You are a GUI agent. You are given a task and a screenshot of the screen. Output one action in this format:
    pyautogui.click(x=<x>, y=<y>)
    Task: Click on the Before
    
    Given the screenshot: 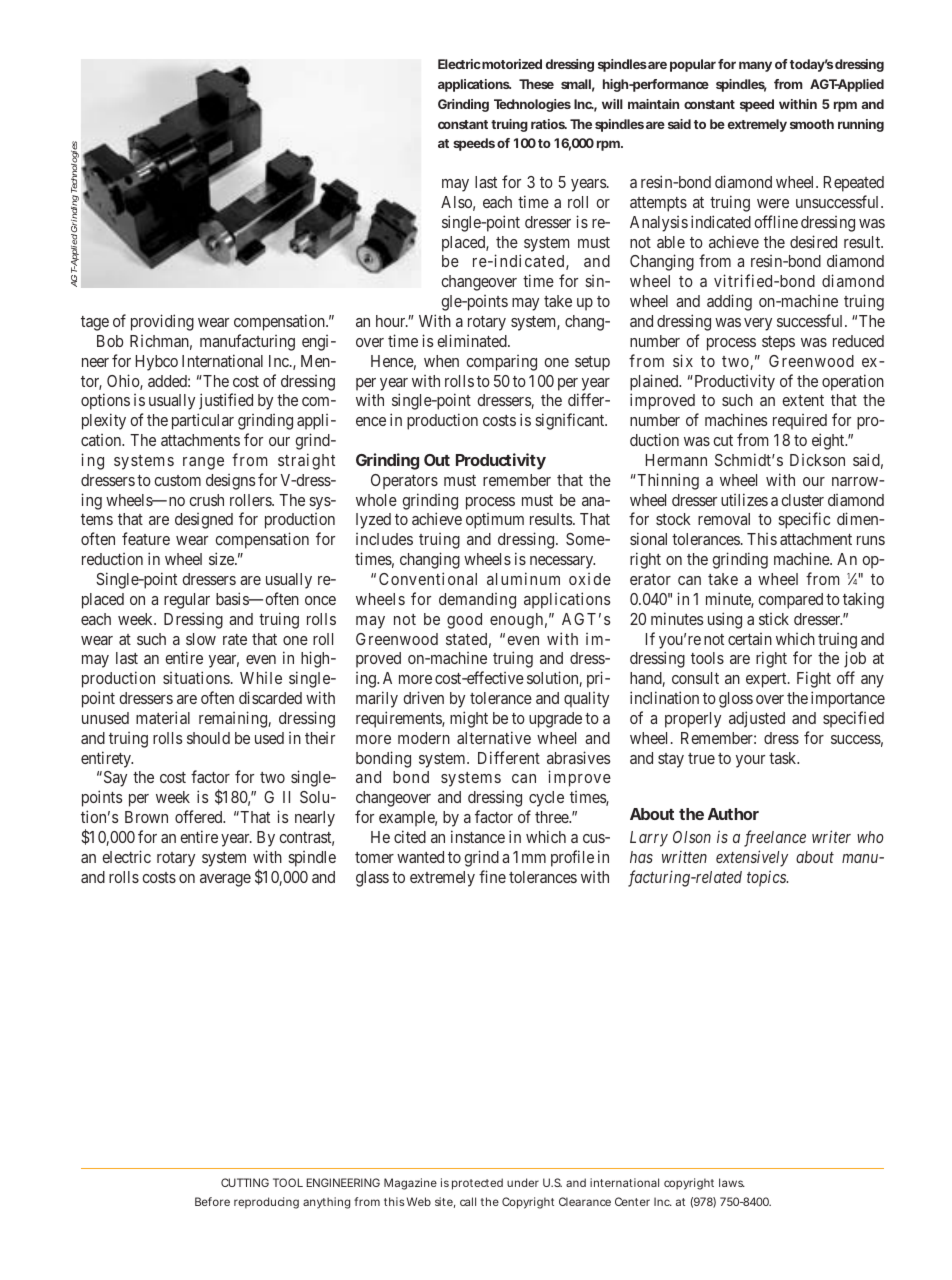 What is the action you would take?
    pyautogui.click(x=212, y=1201)
